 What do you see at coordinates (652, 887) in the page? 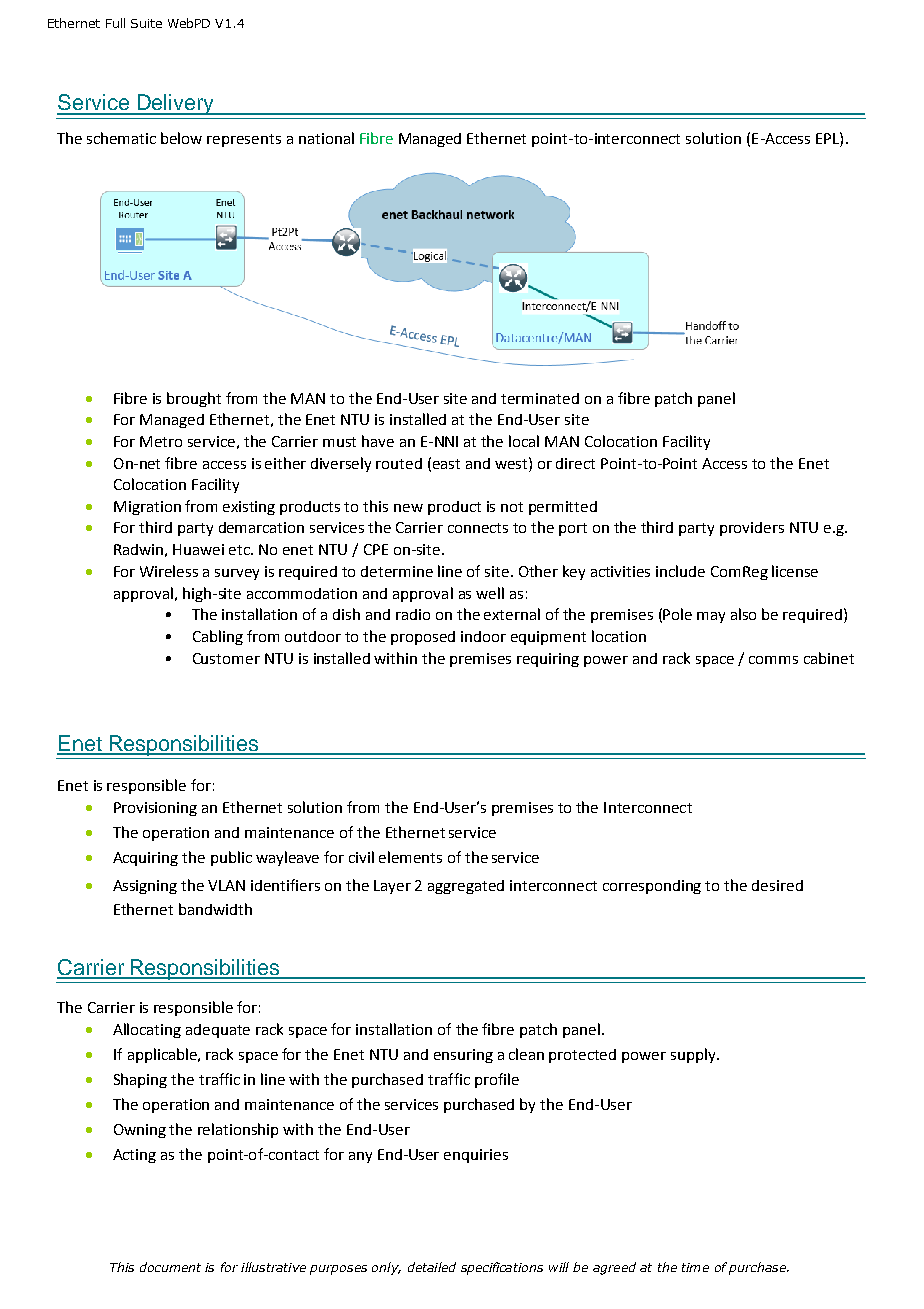
I see `corresponding` at bounding box center [652, 887].
